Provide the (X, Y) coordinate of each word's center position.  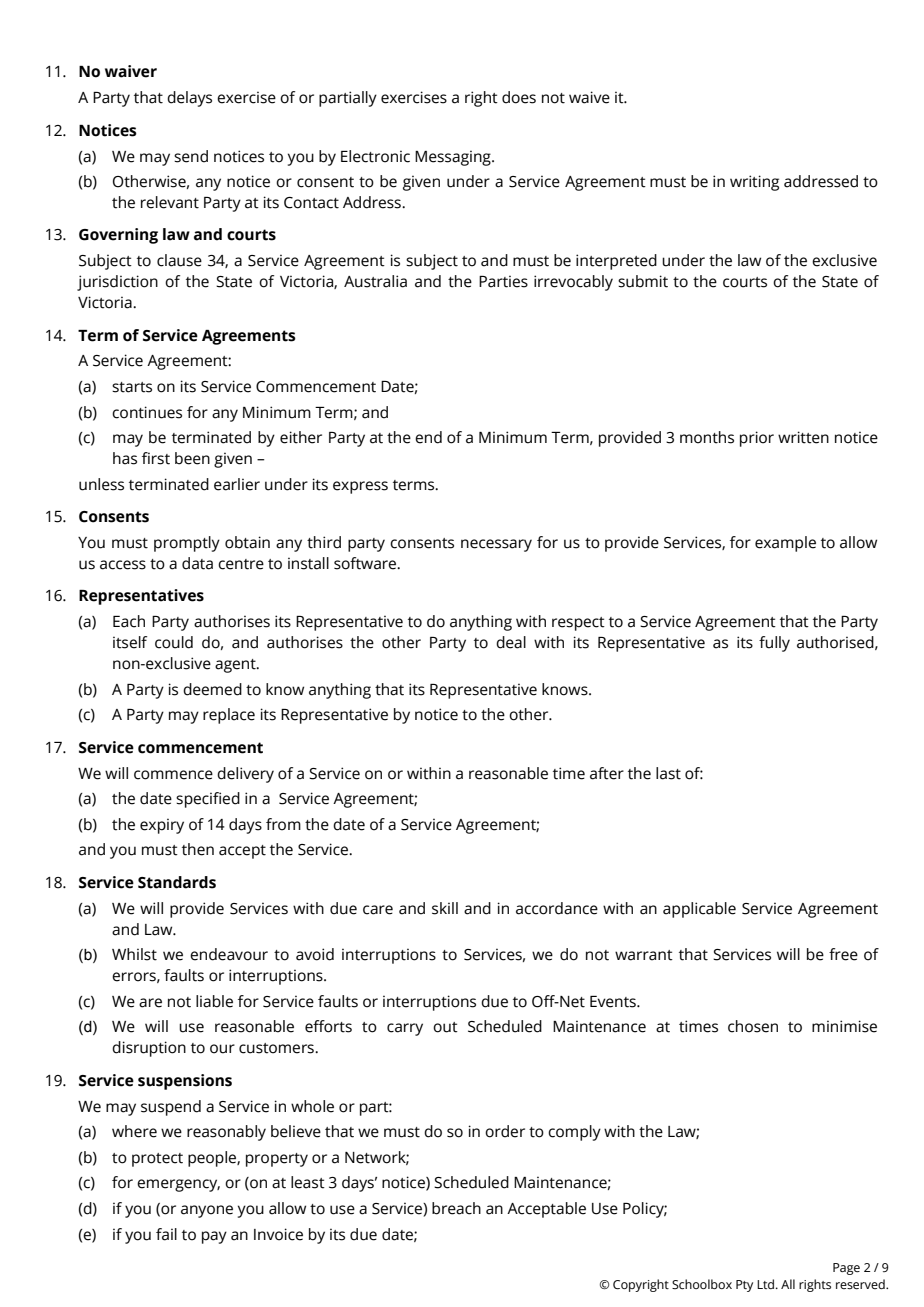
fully (774, 644)
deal (511, 642)
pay (214, 1237)
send (191, 156)
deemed (212, 689)
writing (754, 183)
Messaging (454, 158)
